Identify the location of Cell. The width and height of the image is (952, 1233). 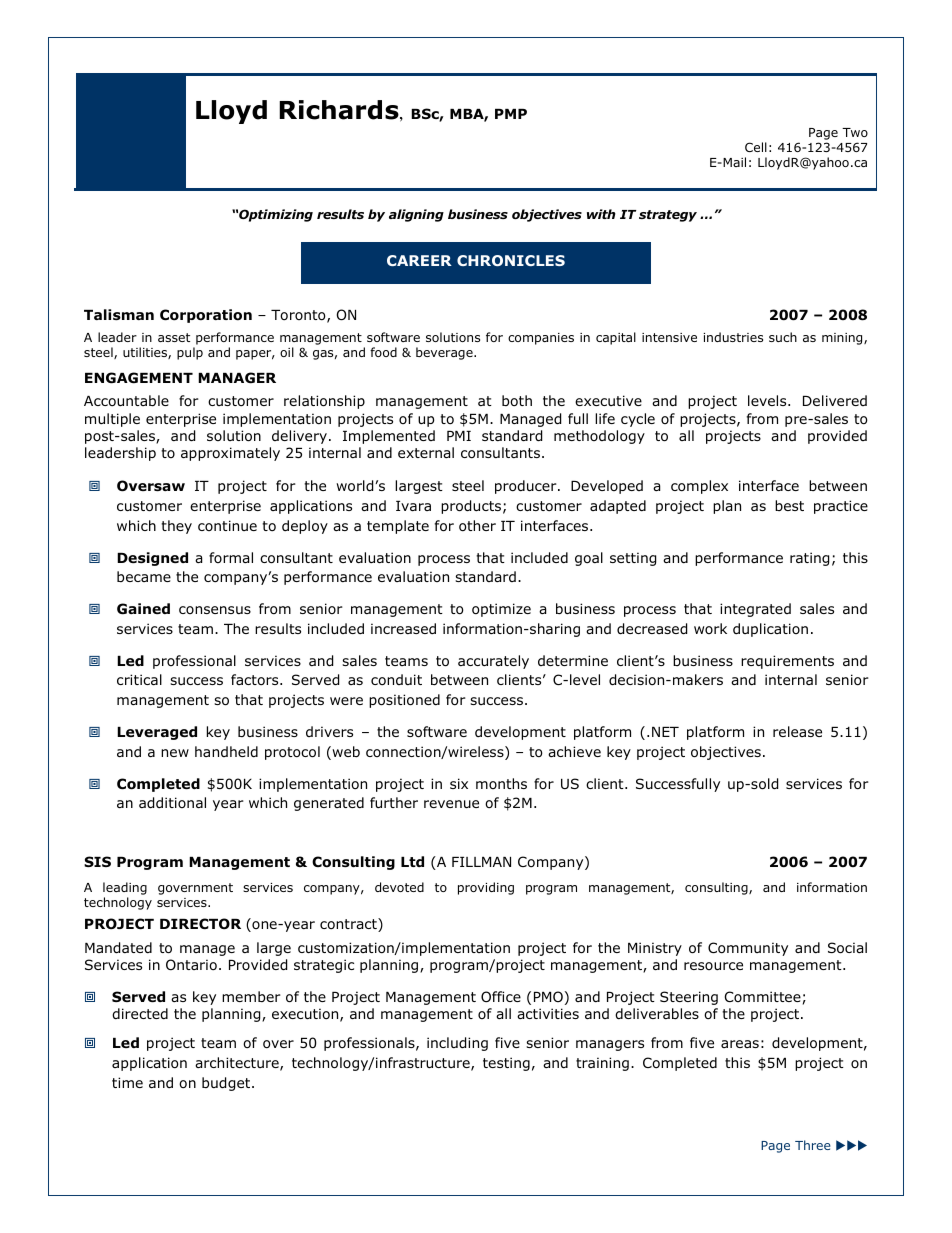
(756, 147).
